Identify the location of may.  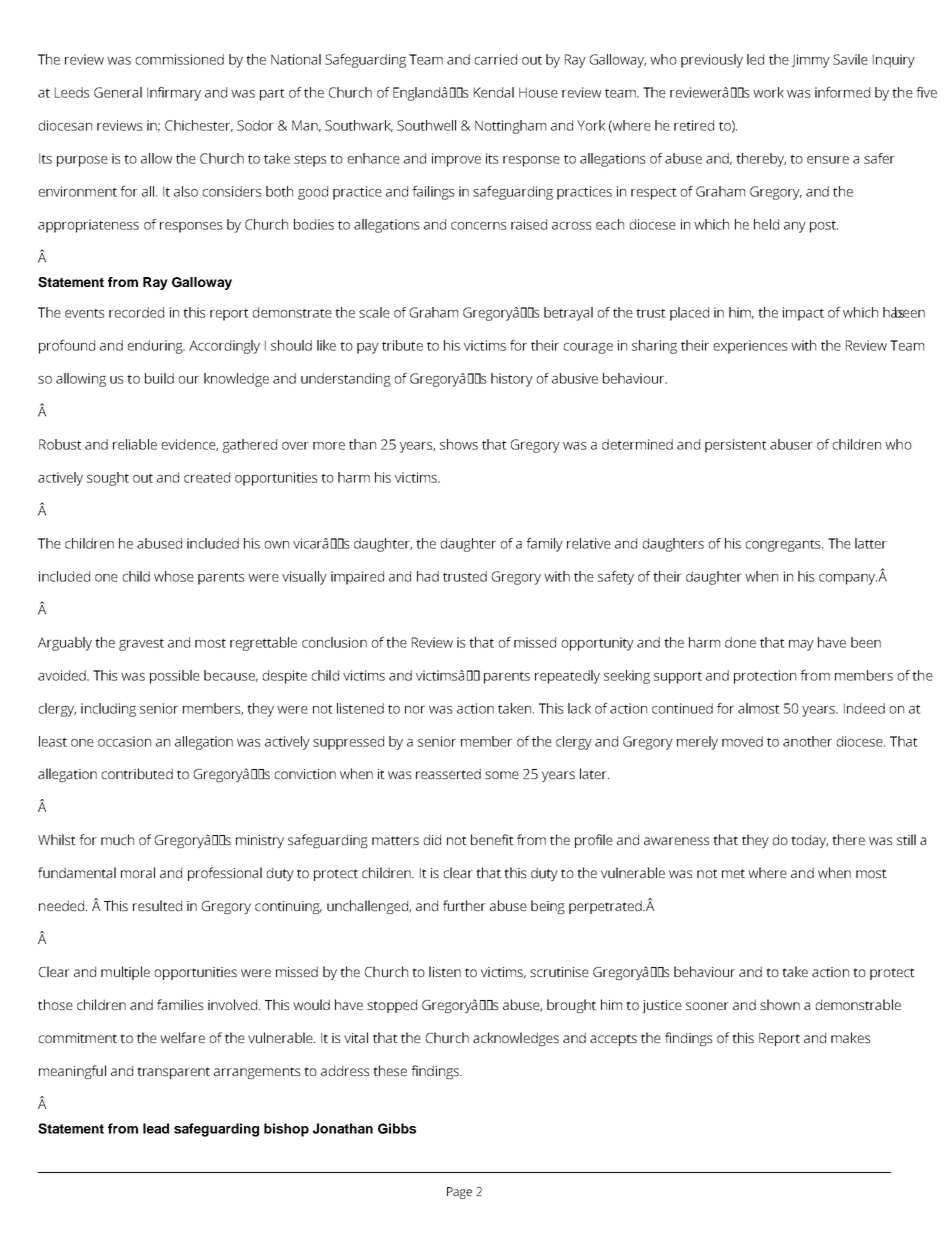
(801, 645).
